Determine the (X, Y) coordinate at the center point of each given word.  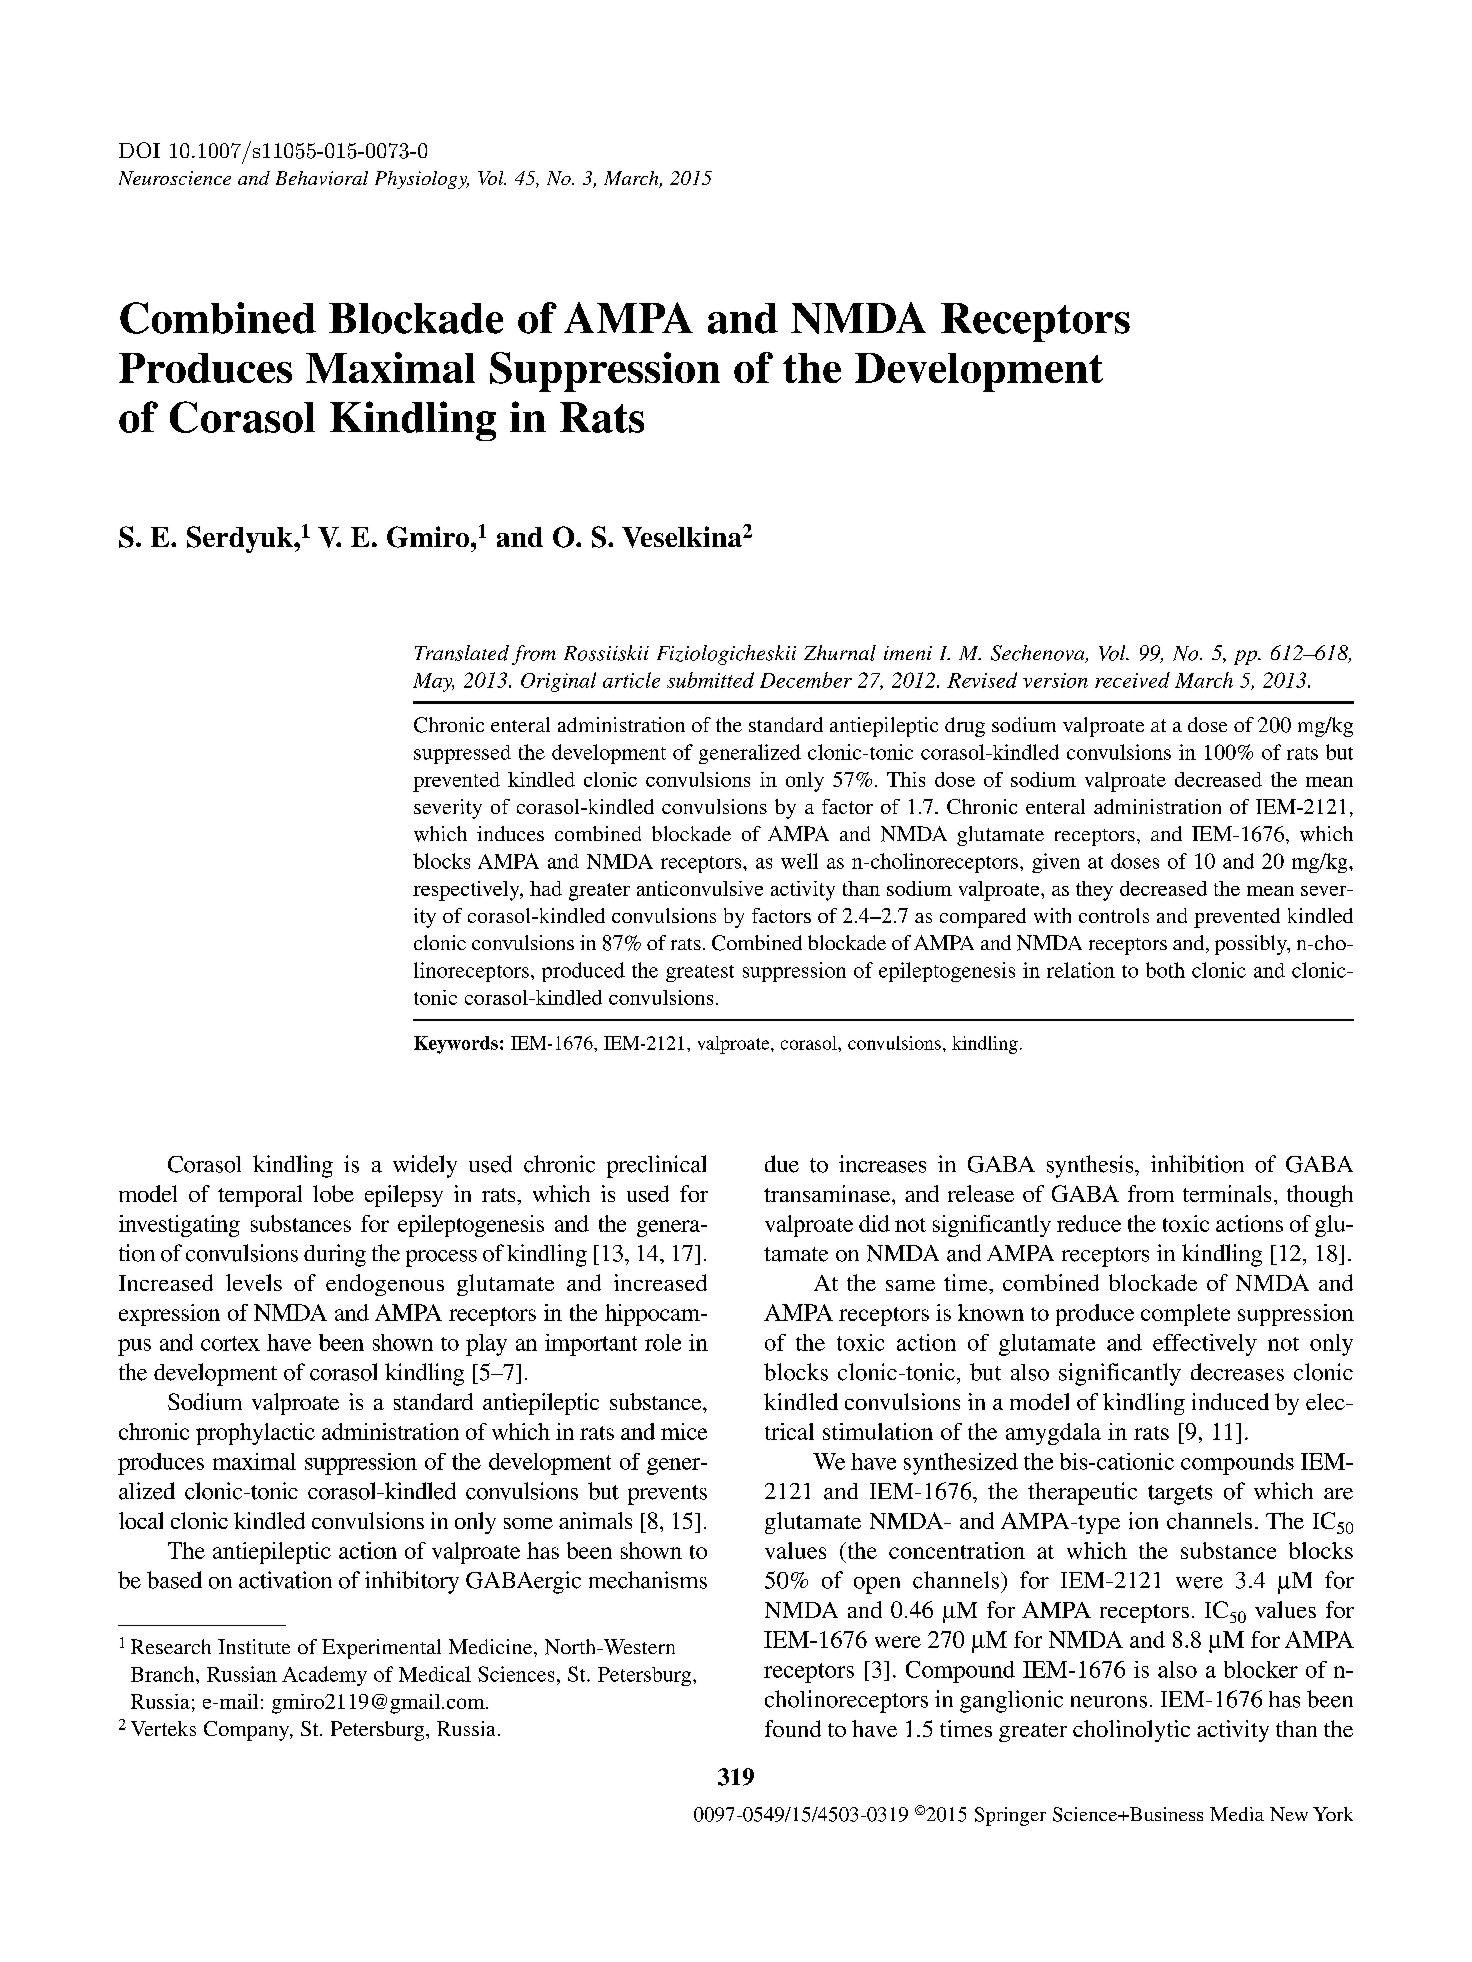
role (663, 1342)
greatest (700, 973)
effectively (1205, 1345)
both (1165, 970)
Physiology (422, 180)
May (433, 682)
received (1132, 680)
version (1055, 680)
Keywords (456, 1045)
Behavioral (322, 178)
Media (1237, 1814)
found (793, 1728)
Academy (324, 1676)
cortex (230, 1343)
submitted (710, 680)
